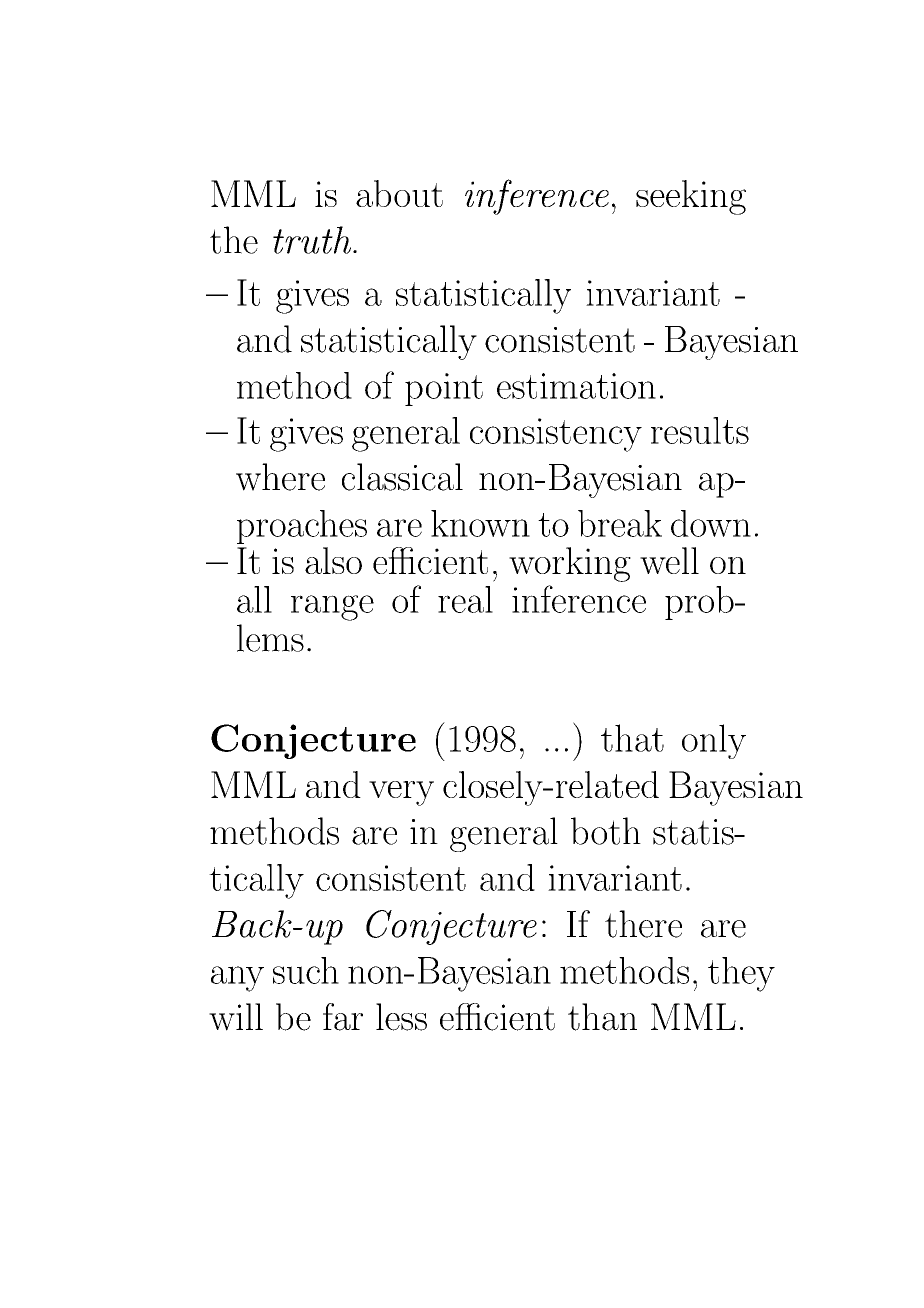 The height and width of the screenshot is (1308, 924). Describe the element at coordinates (711, 523) in the screenshot. I see `down` at that location.
